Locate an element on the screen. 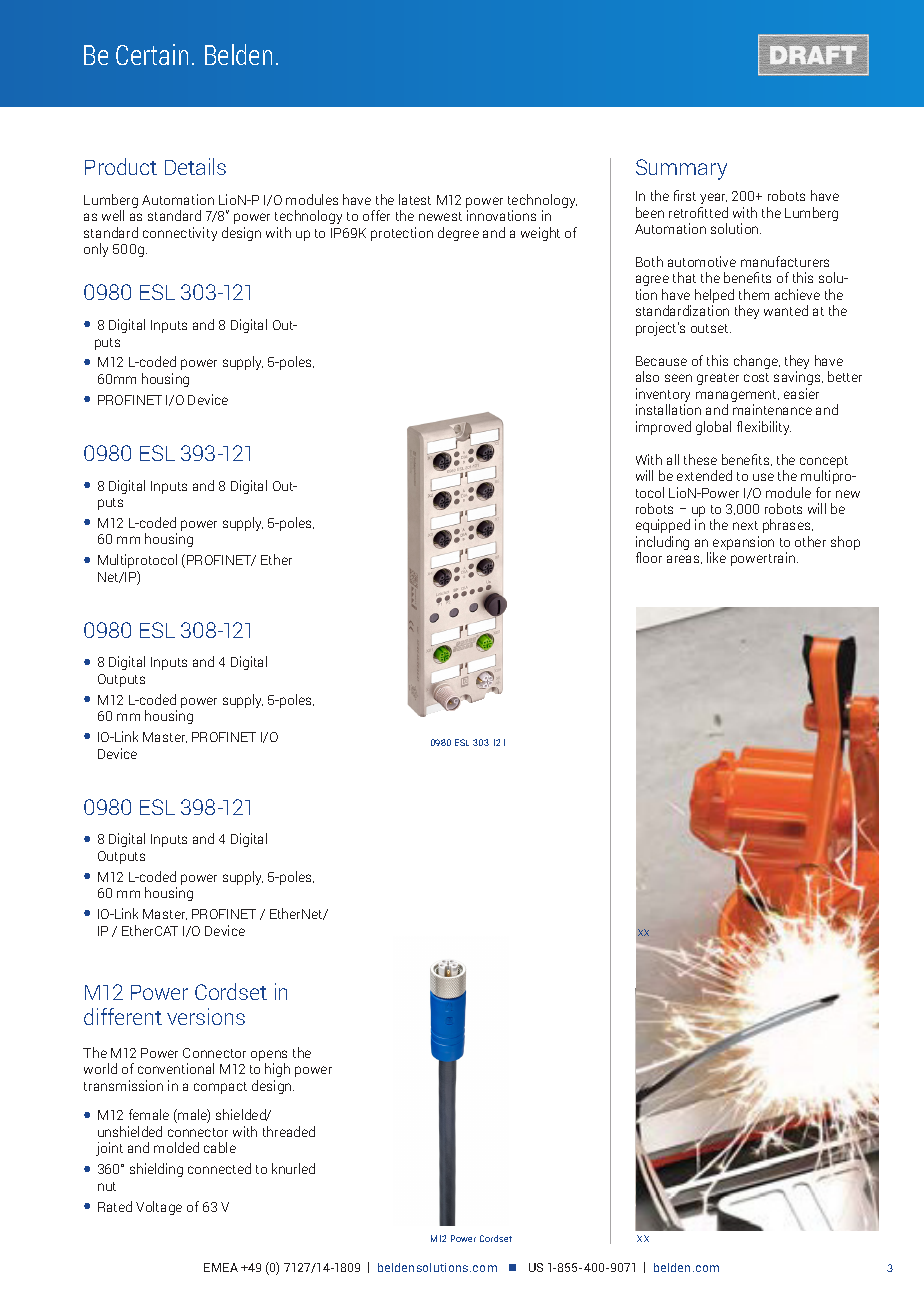 This screenshot has width=924, height=1308. Certain is located at coordinates (152, 54).
